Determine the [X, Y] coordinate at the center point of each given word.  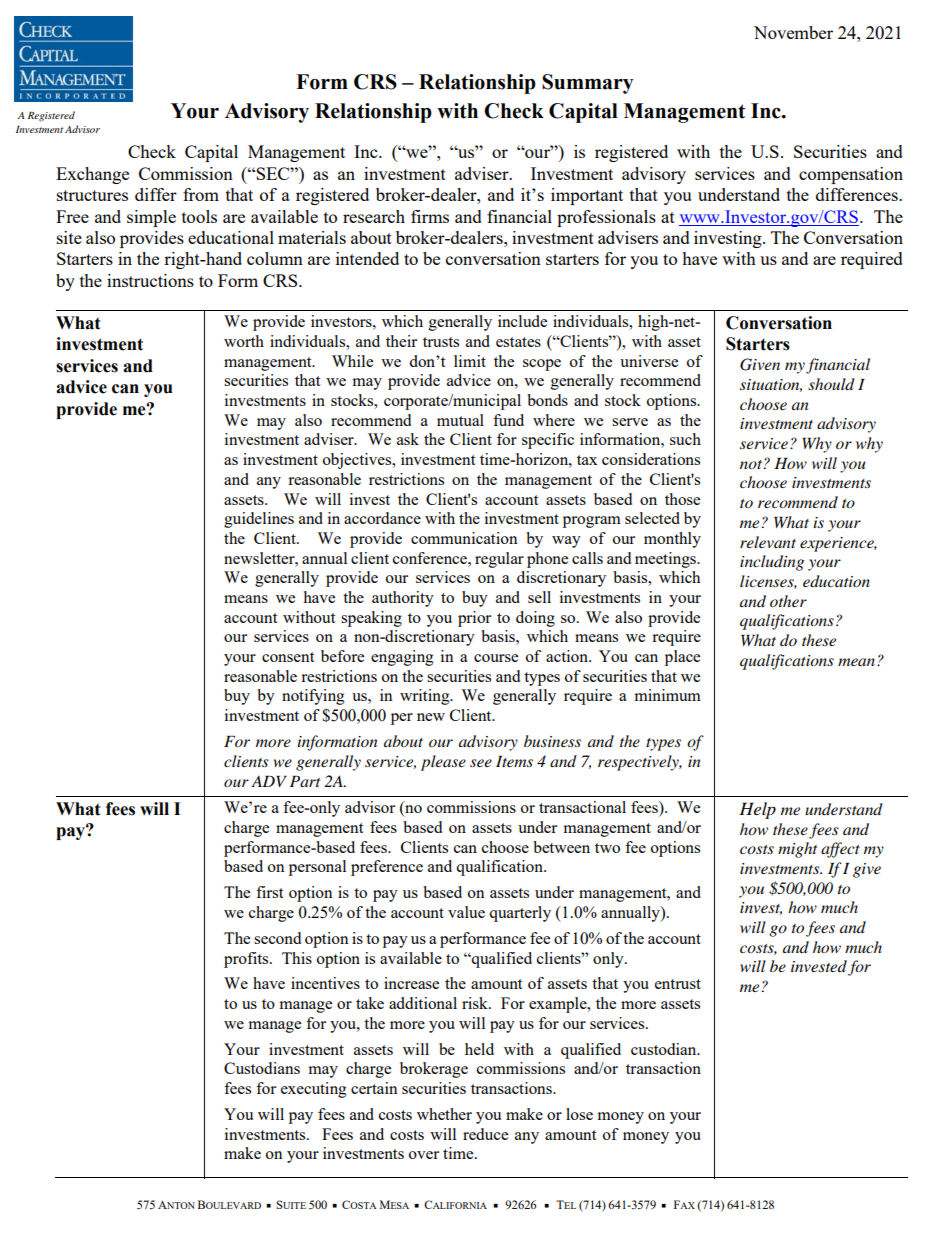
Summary [587, 84]
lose [579, 1114]
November [793, 32]
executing [314, 1090]
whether [444, 1114]
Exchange [92, 175]
